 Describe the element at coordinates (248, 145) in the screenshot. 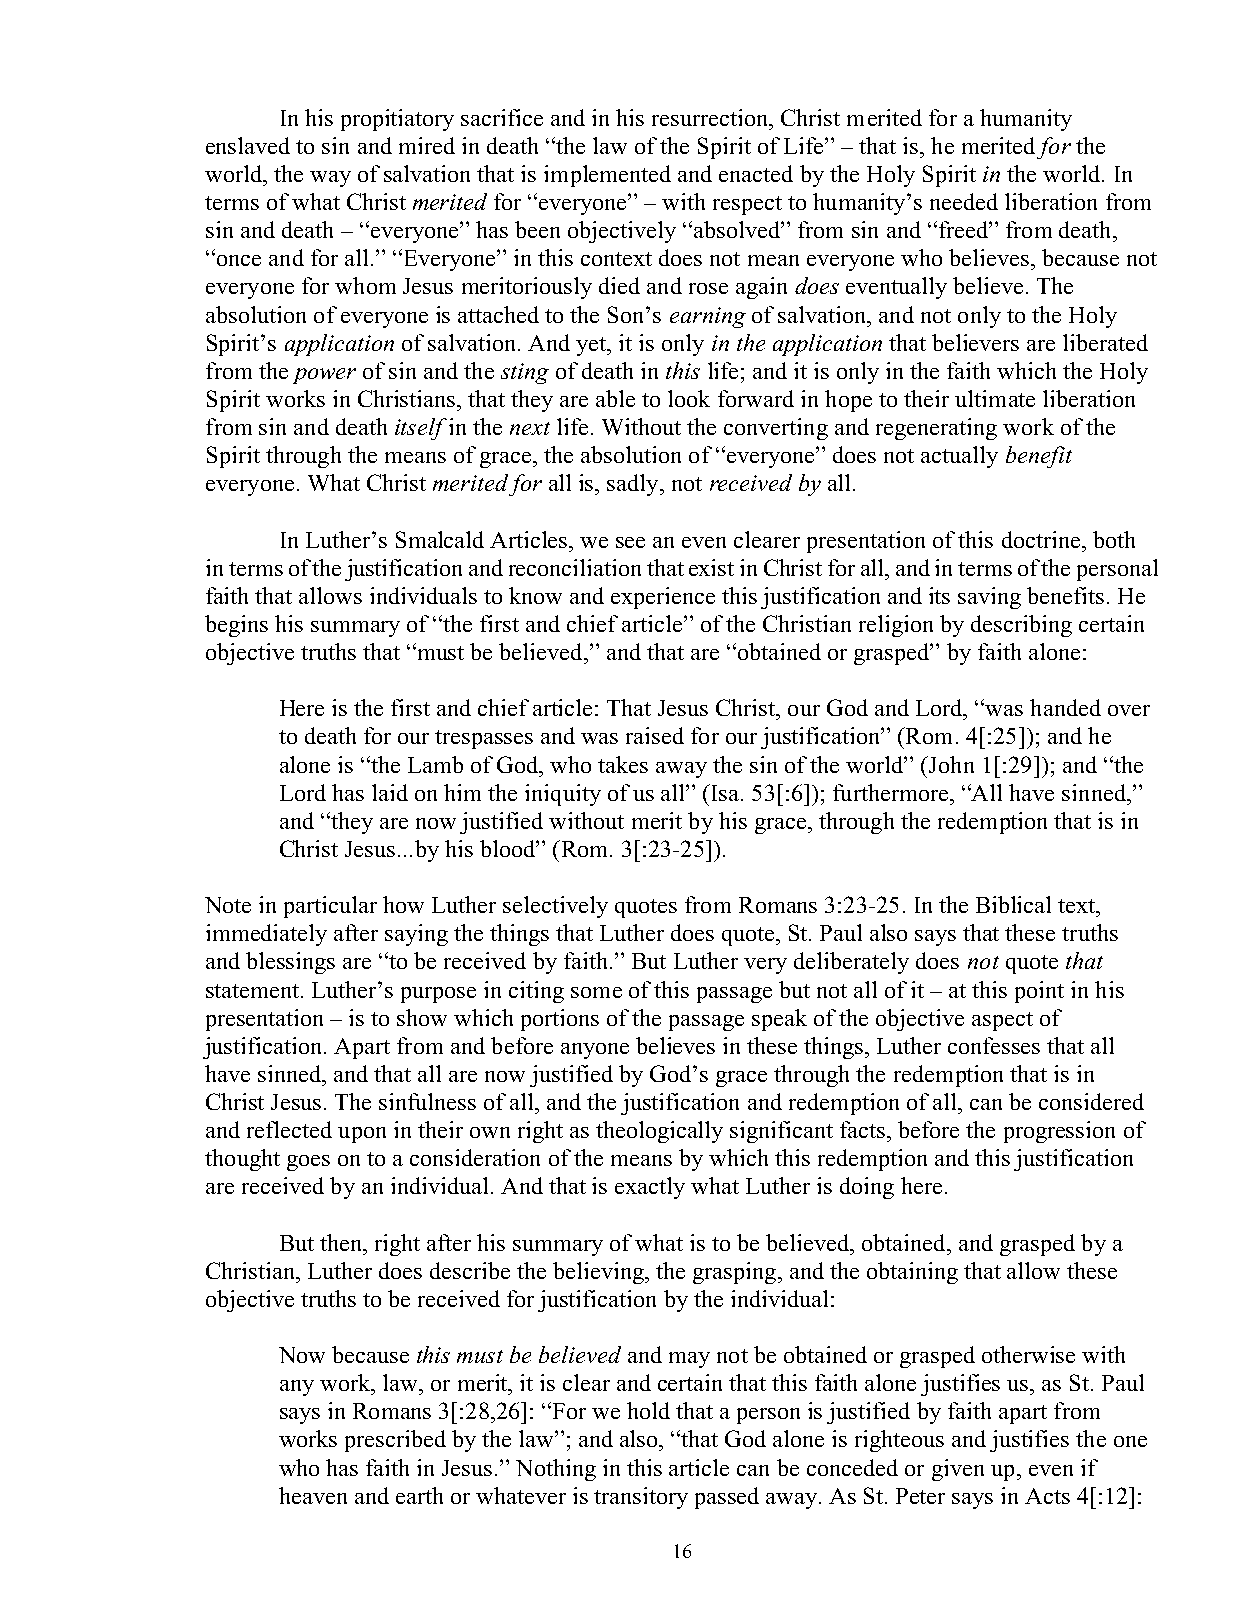

I see `enslaved` at that location.
